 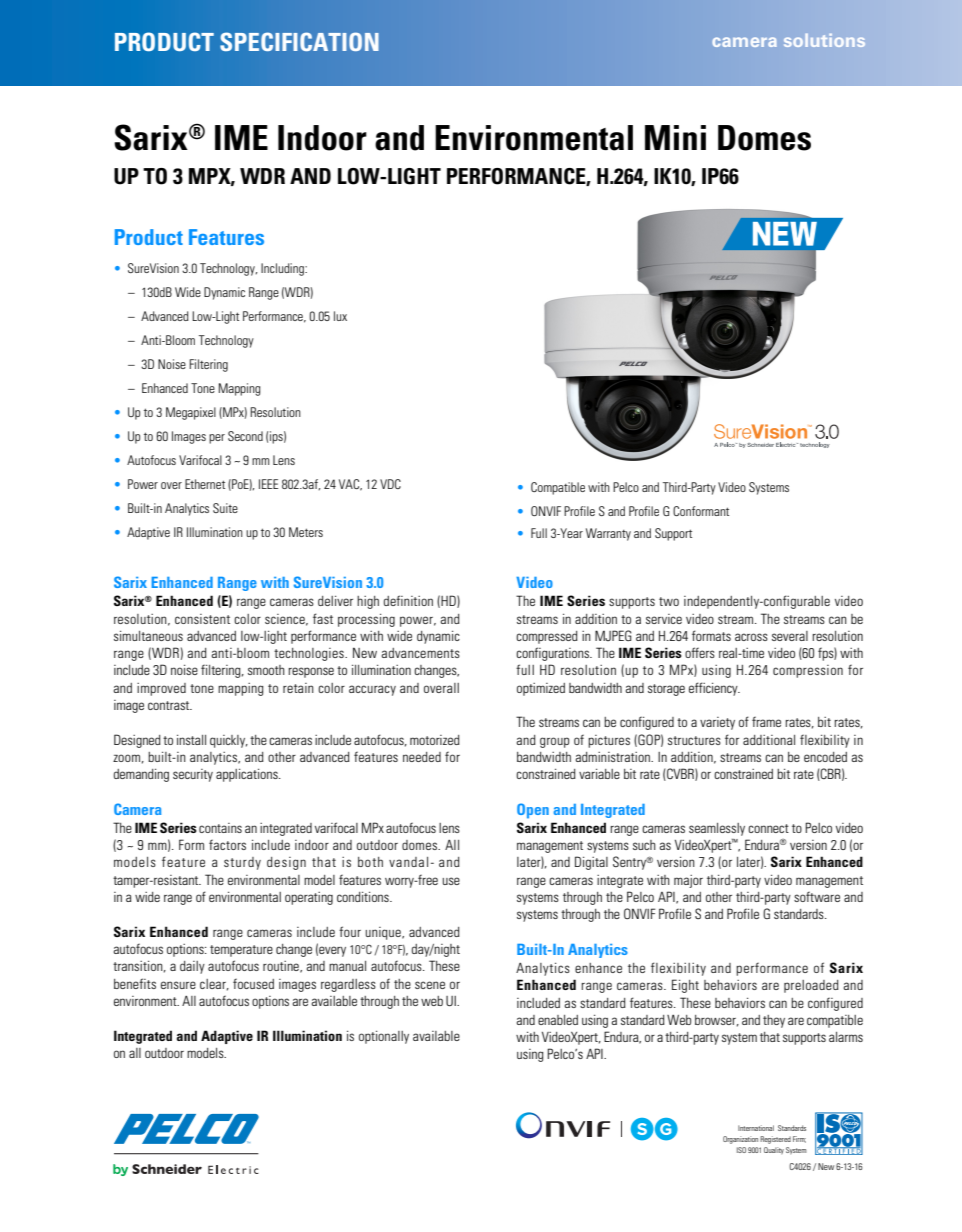 What do you see at coordinates (408, 600) in the image?
I see `definition` at bounding box center [408, 600].
